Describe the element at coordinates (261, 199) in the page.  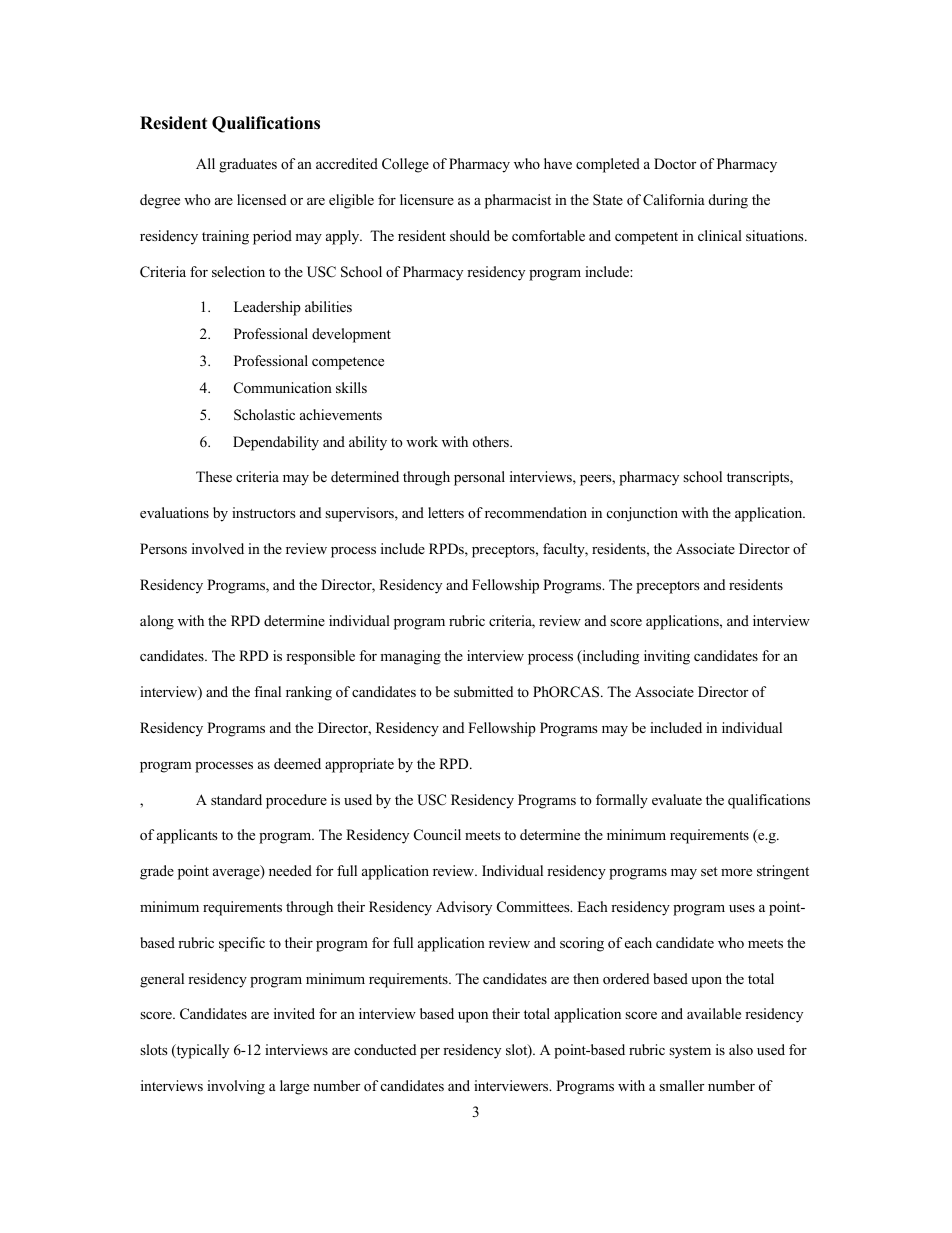
I see `licensed` at that location.
